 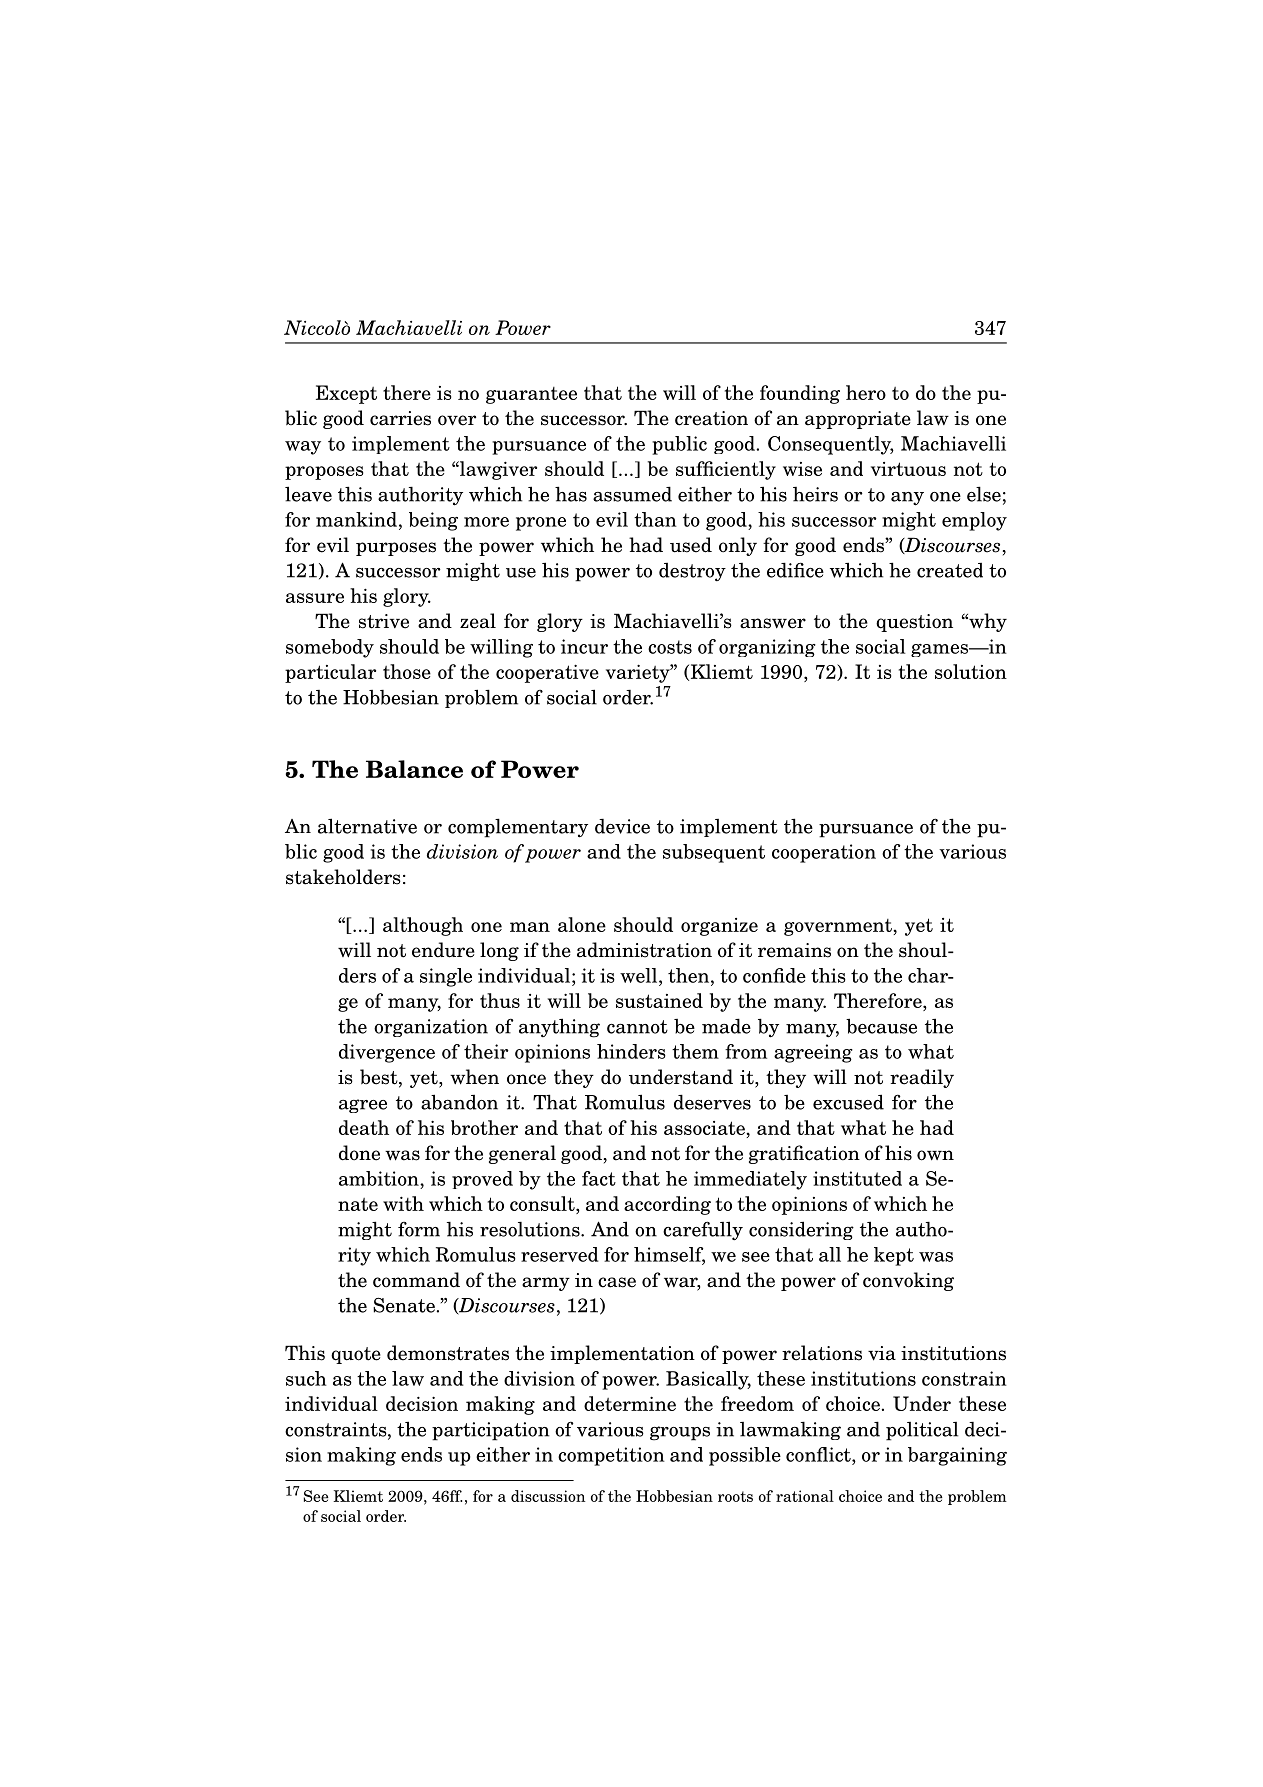 I want to click on because, so click(x=881, y=1026).
